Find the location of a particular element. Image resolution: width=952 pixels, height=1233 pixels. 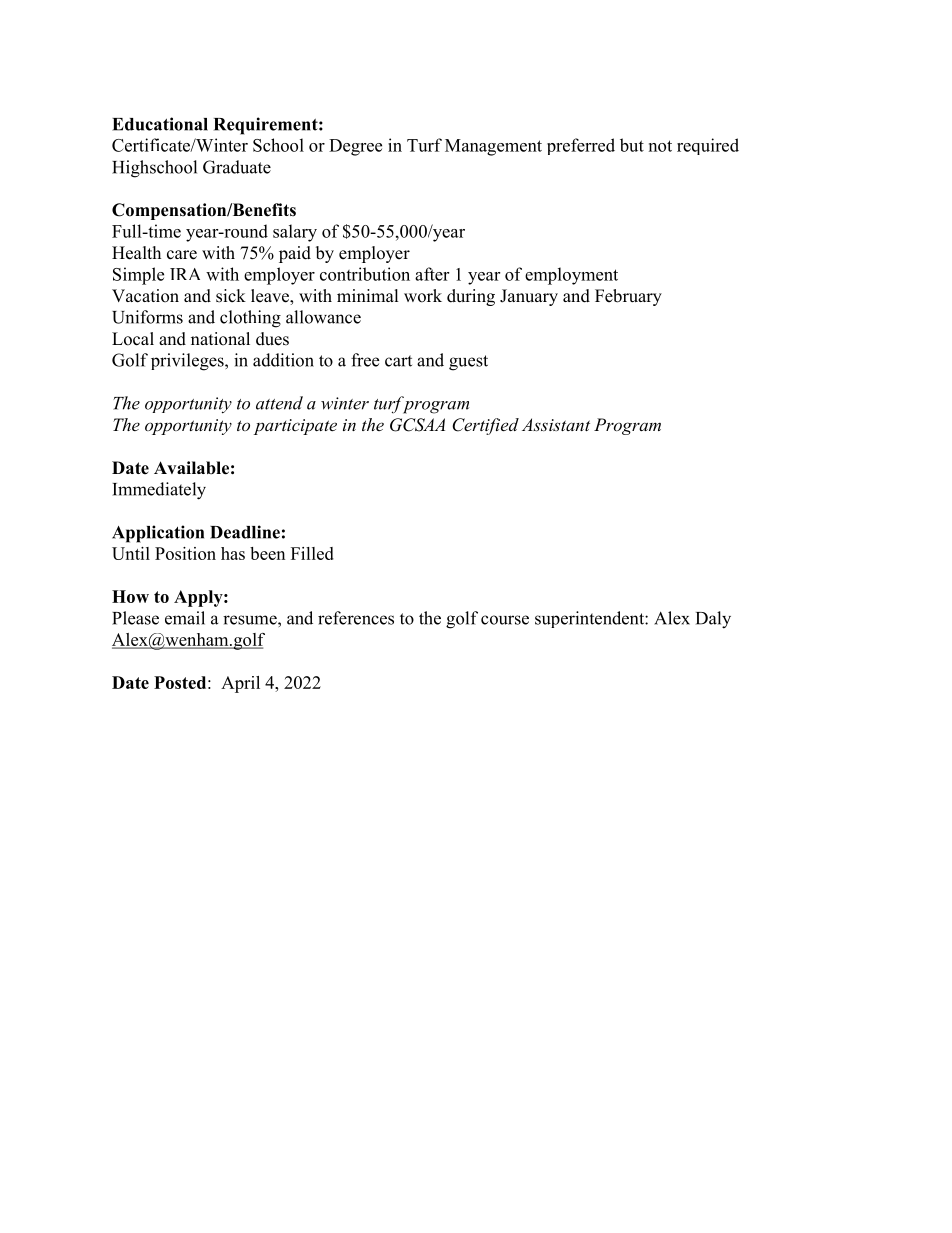

Assistant is located at coordinates (556, 424).
